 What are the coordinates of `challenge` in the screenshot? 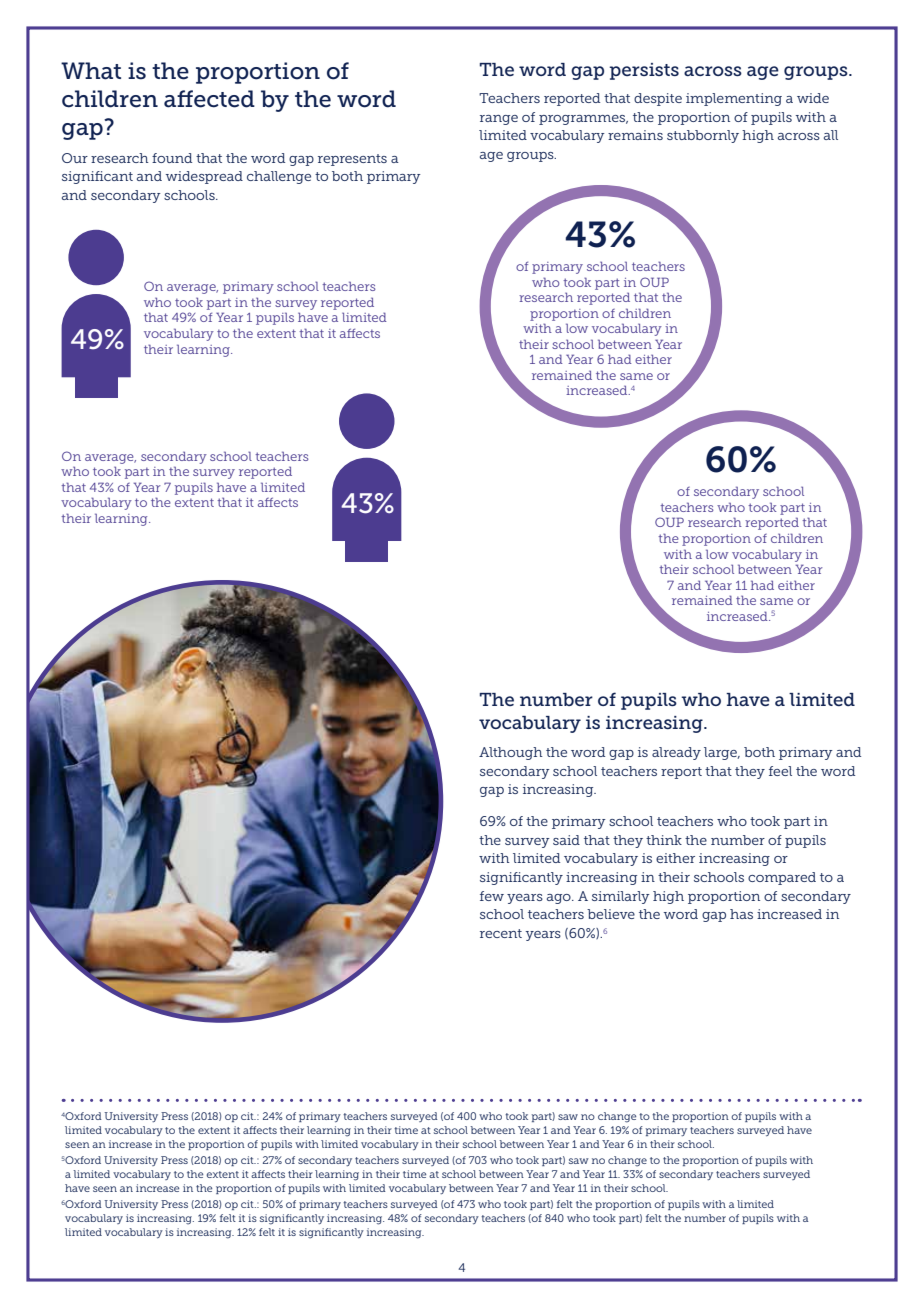 It's located at (279, 177).
